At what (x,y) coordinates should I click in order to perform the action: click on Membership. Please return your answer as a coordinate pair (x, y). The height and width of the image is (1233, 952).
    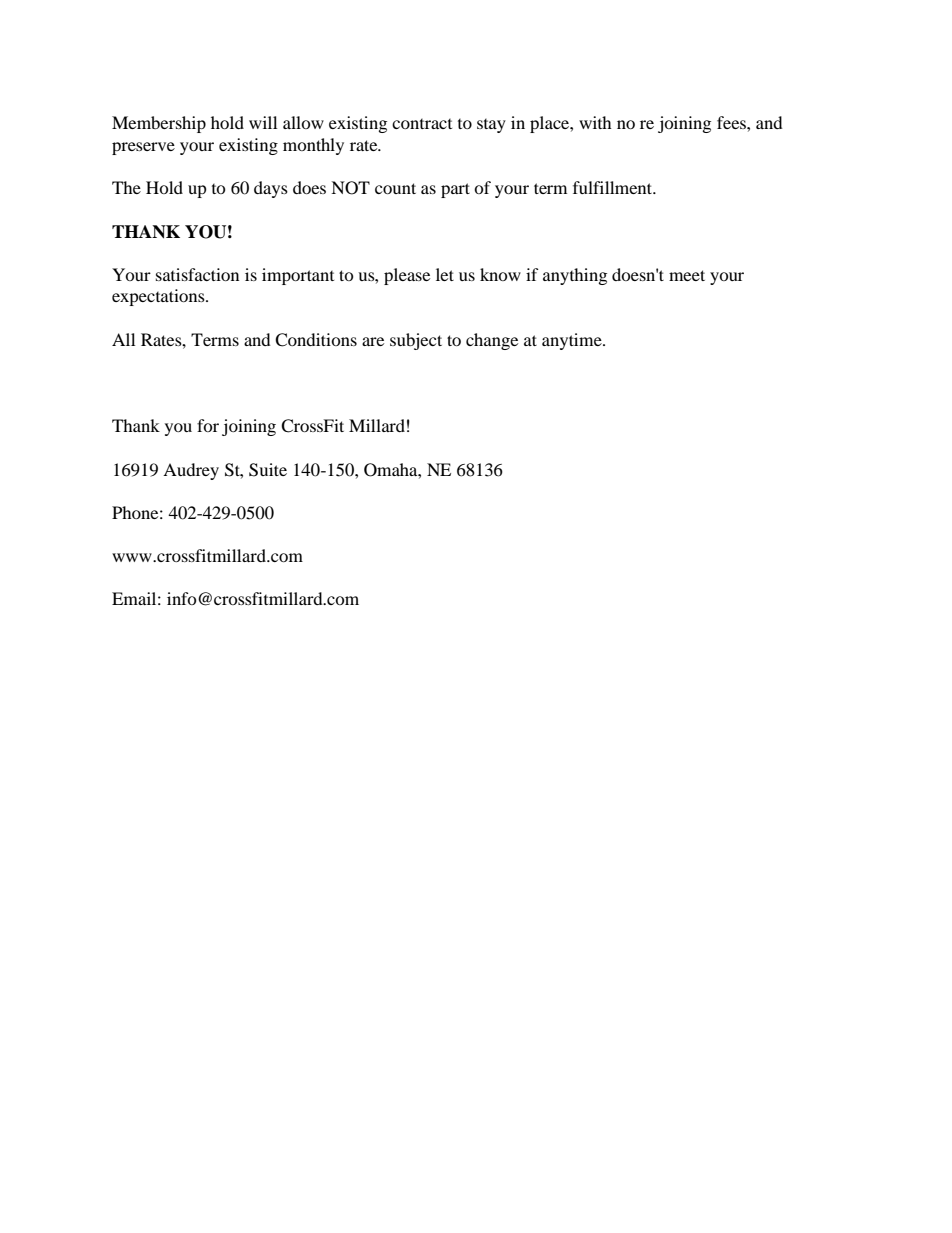
    Looking at the image, I should click on (159, 124).
